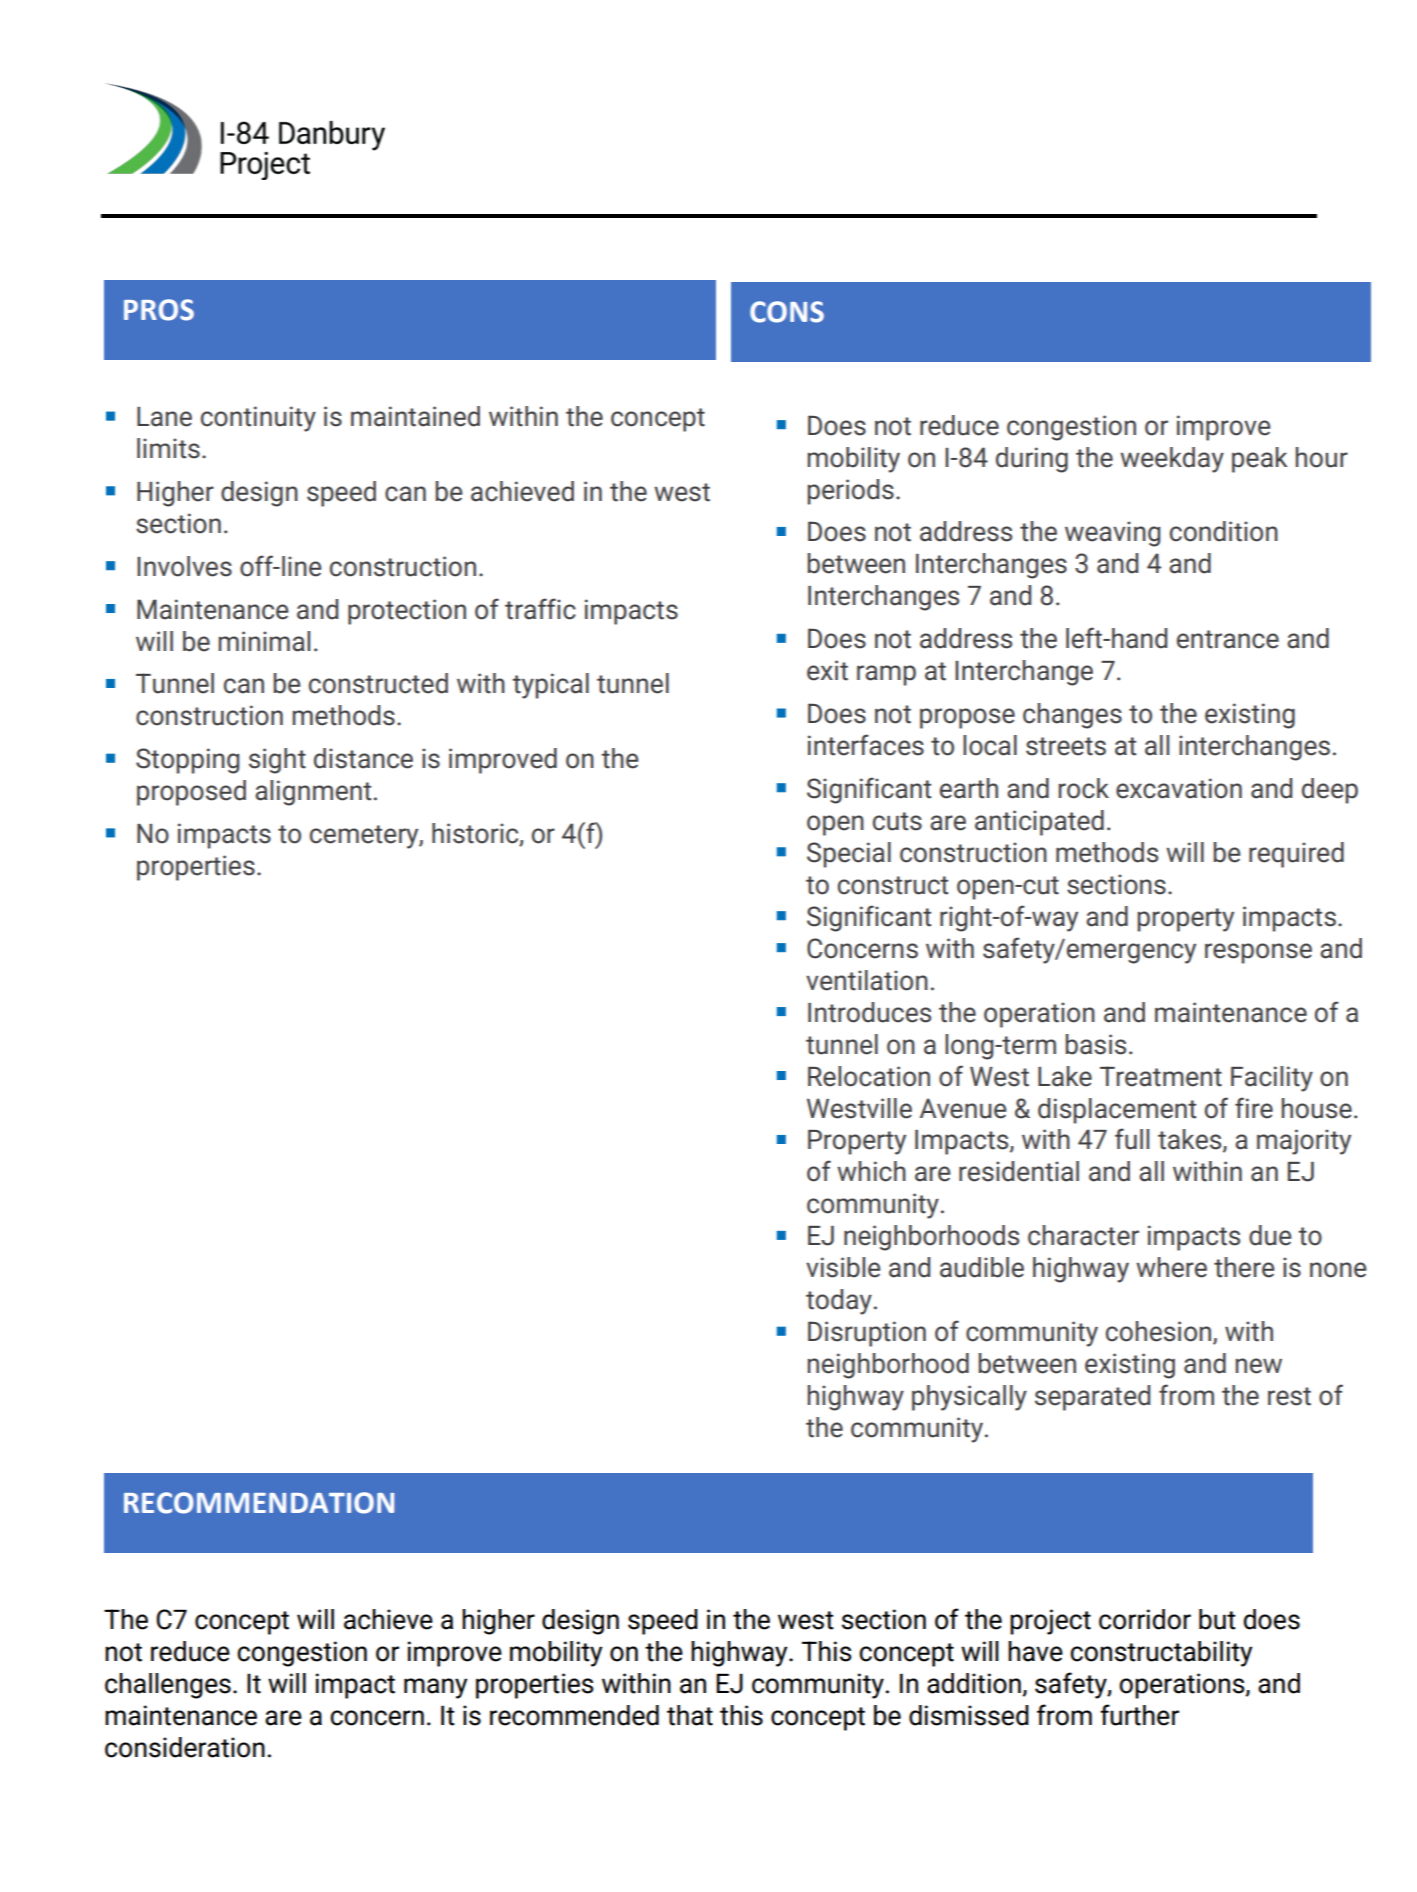  Describe the element at coordinates (1139, 1715) in the screenshot. I see `further` at that location.
